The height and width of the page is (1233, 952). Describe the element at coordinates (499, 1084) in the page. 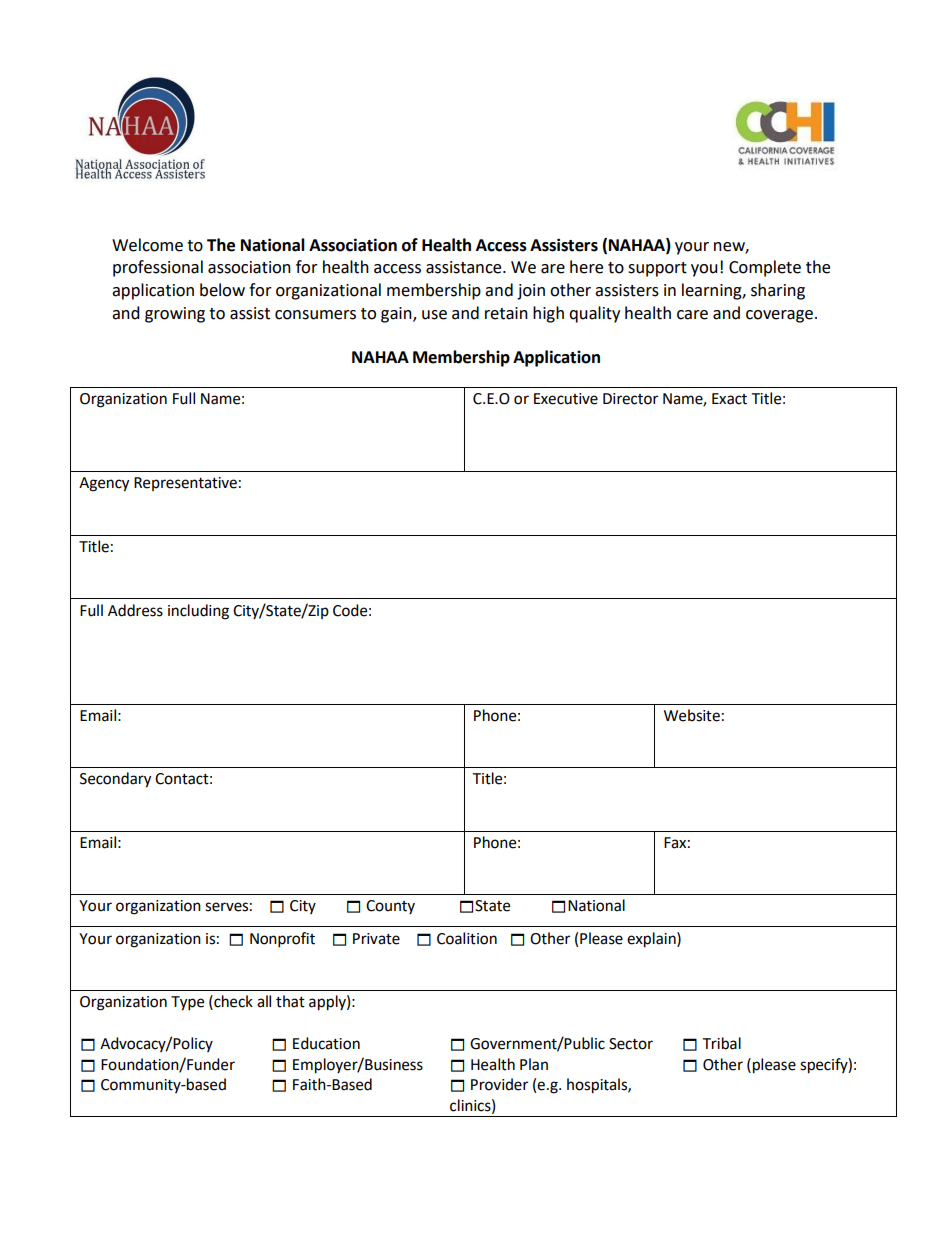

I see `Provider` at that location.
